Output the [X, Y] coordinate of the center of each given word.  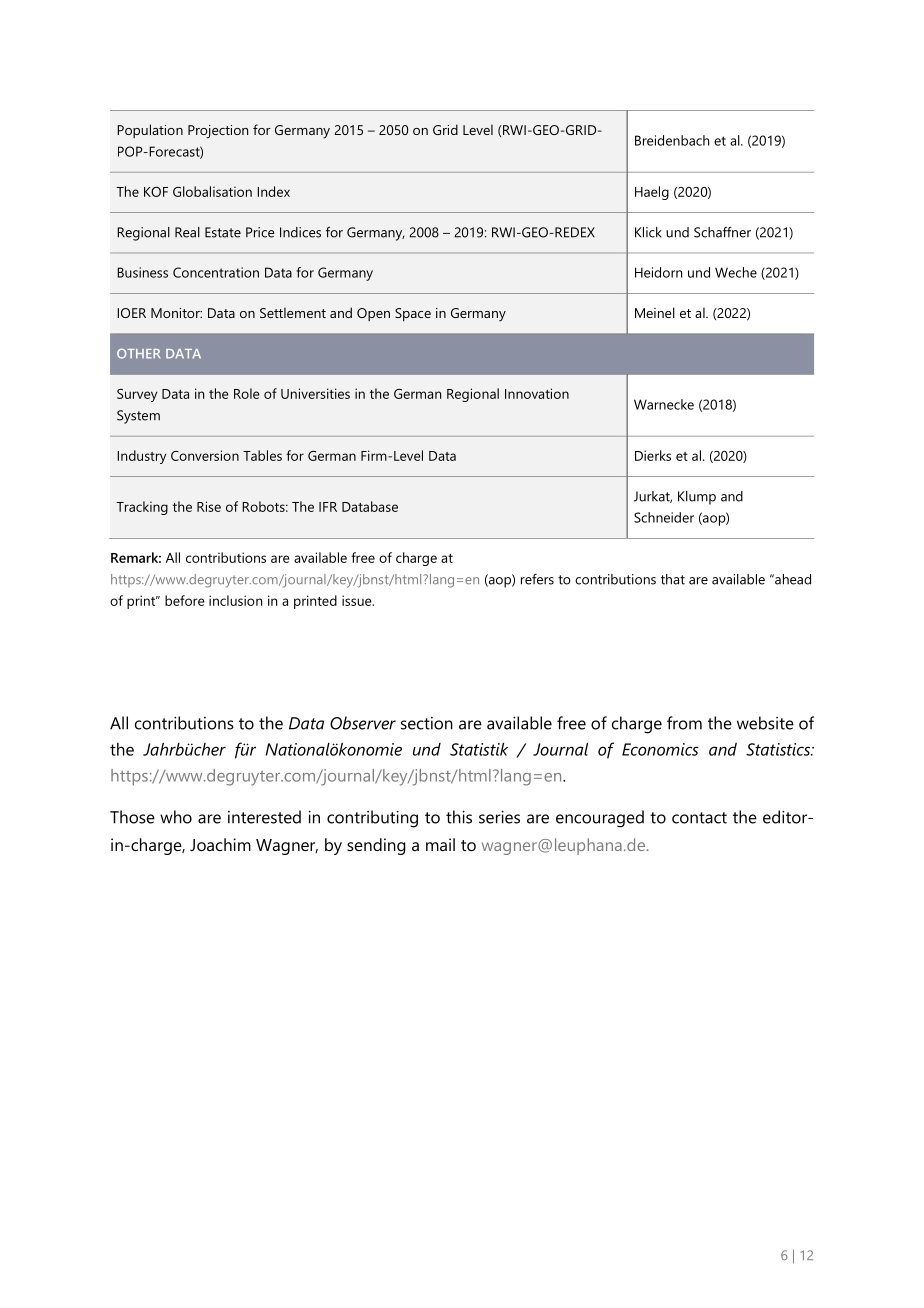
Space [413, 314]
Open [373, 314]
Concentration [216, 272]
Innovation [537, 393]
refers [537, 579]
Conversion [205, 455]
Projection [218, 132]
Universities [315, 393]
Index [273, 191]
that [673, 579]
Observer [363, 723]
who [176, 817]
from [684, 723]
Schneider [664, 517]
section [427, 723]
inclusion [235, 600]
